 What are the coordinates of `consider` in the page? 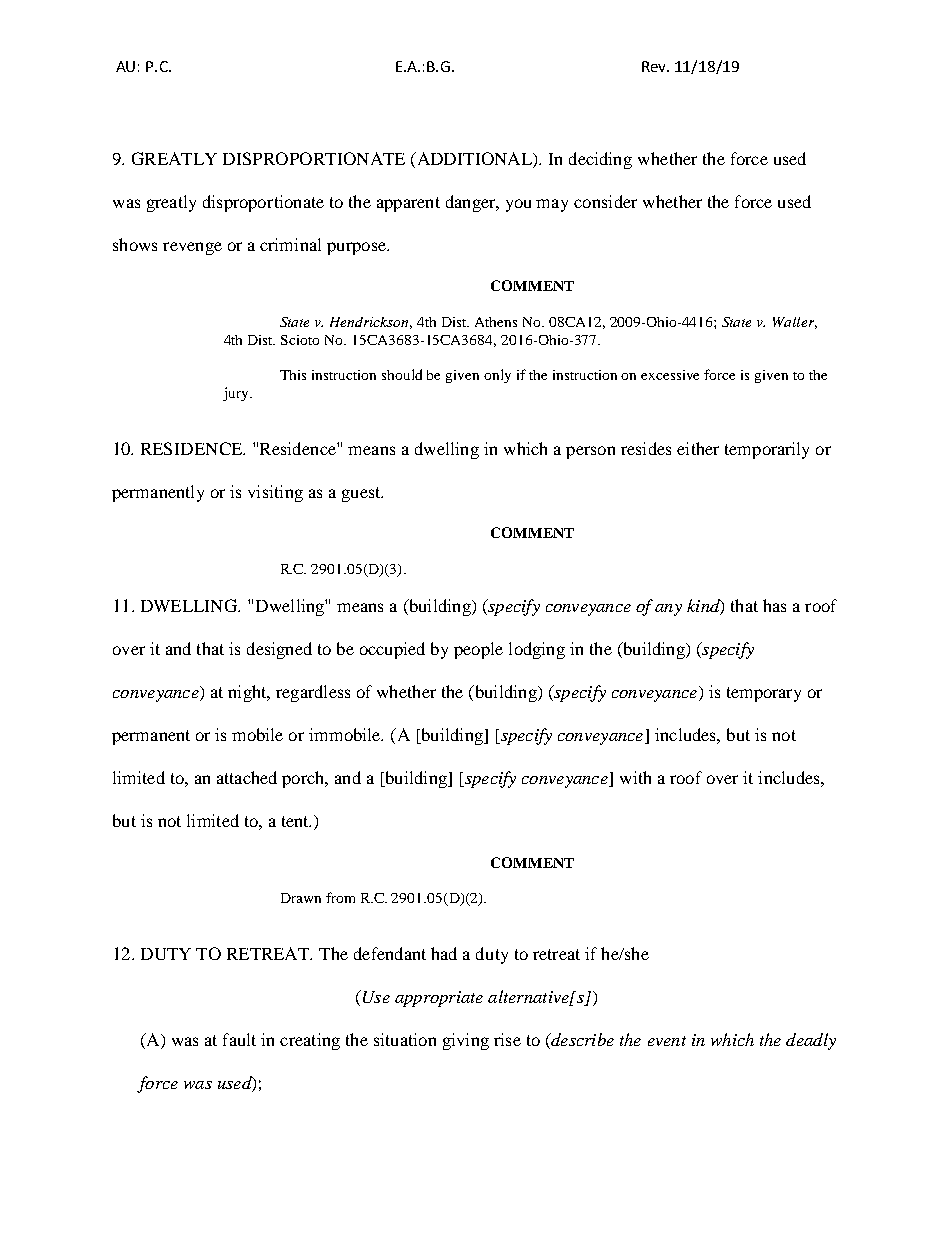 It's located at (605, 201).
